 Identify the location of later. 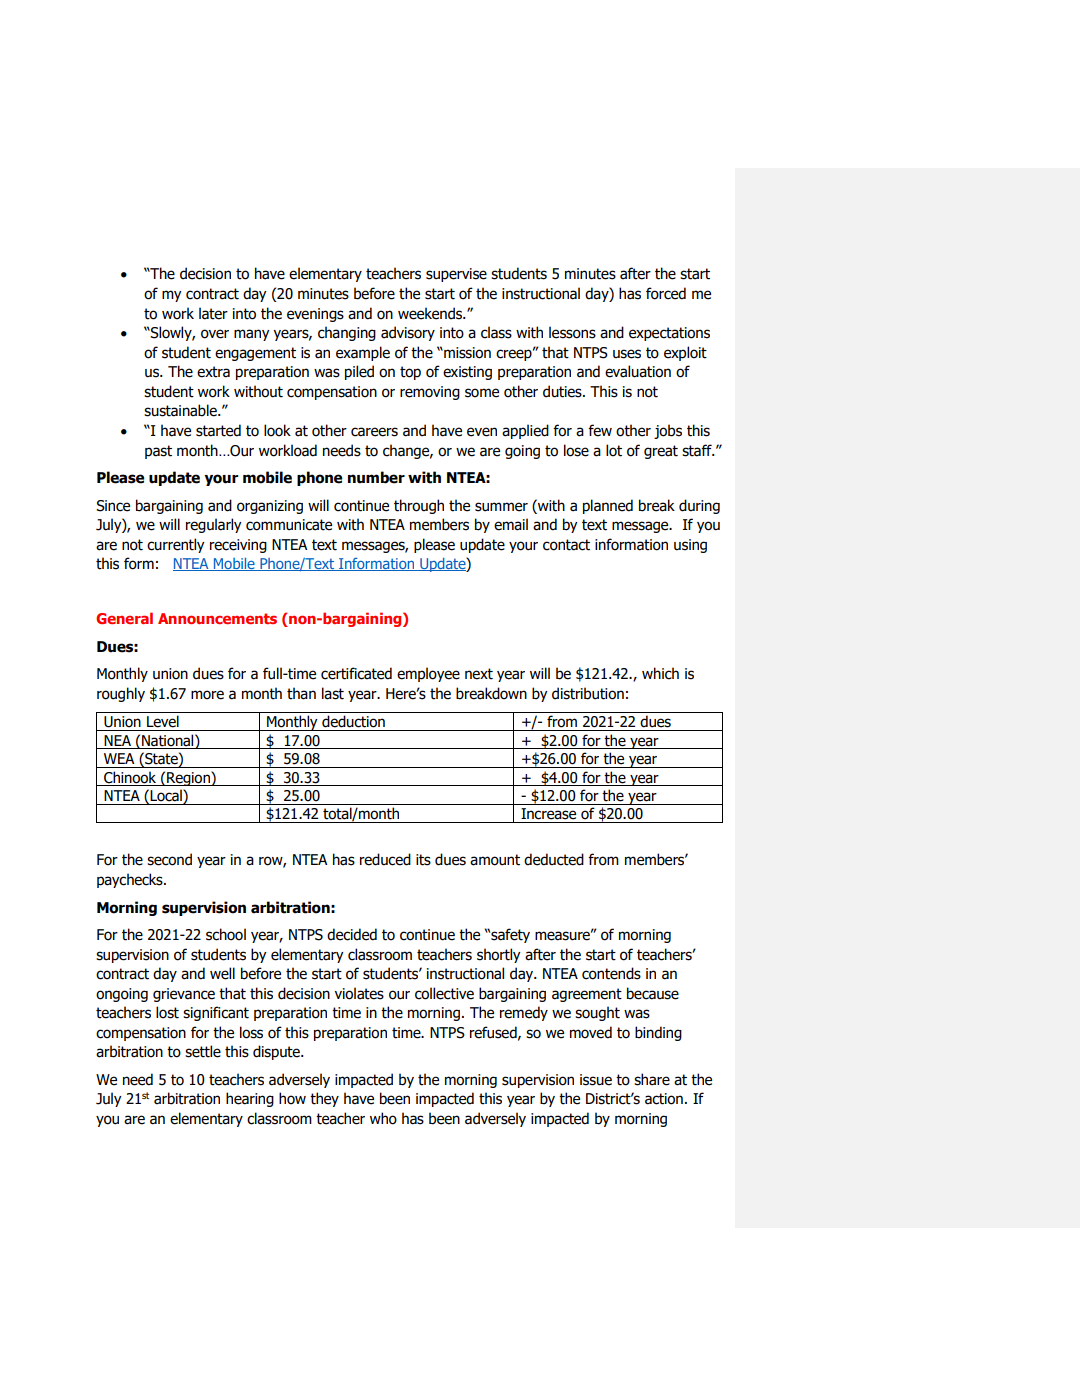
(213, 313).
